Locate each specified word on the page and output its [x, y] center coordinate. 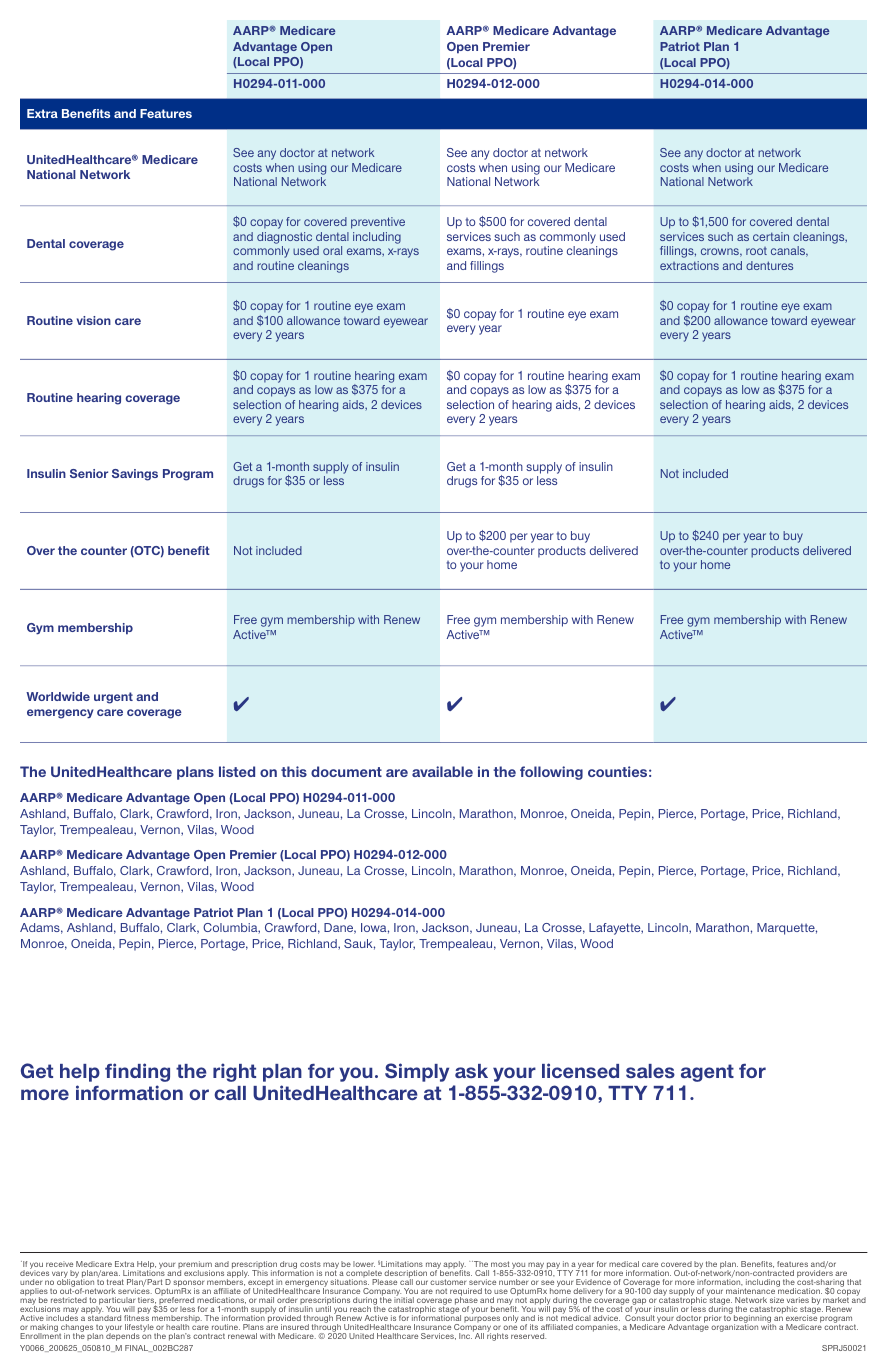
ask [471, 1071]
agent [707, 1073]
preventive [378, 223]
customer [448, 1282]
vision [94, 320]
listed [237, 771]
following [551, 773]
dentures [769, 265]
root [756, 251]
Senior [89, 473]
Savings [135, 475]
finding [137, 1072]
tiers [147, 1301]
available [442, 771]
